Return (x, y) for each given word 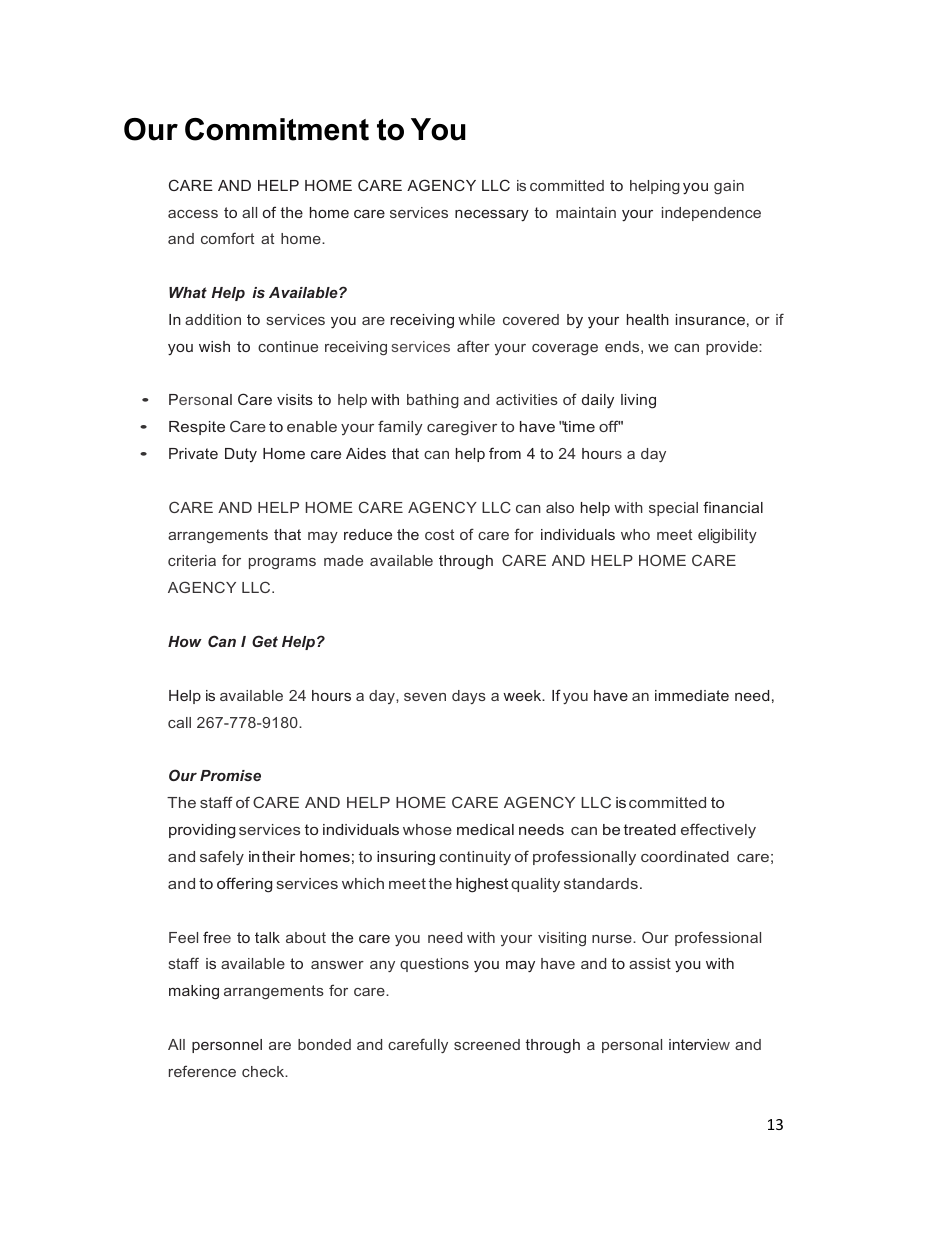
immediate (692, 695)
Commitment (277, 129)
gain (729, 187)
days (469, 697)
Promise (230, 775)
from (505, 453)
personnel (227, 1046)
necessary (492, 216)
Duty (241, 455)
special (673, 509)
